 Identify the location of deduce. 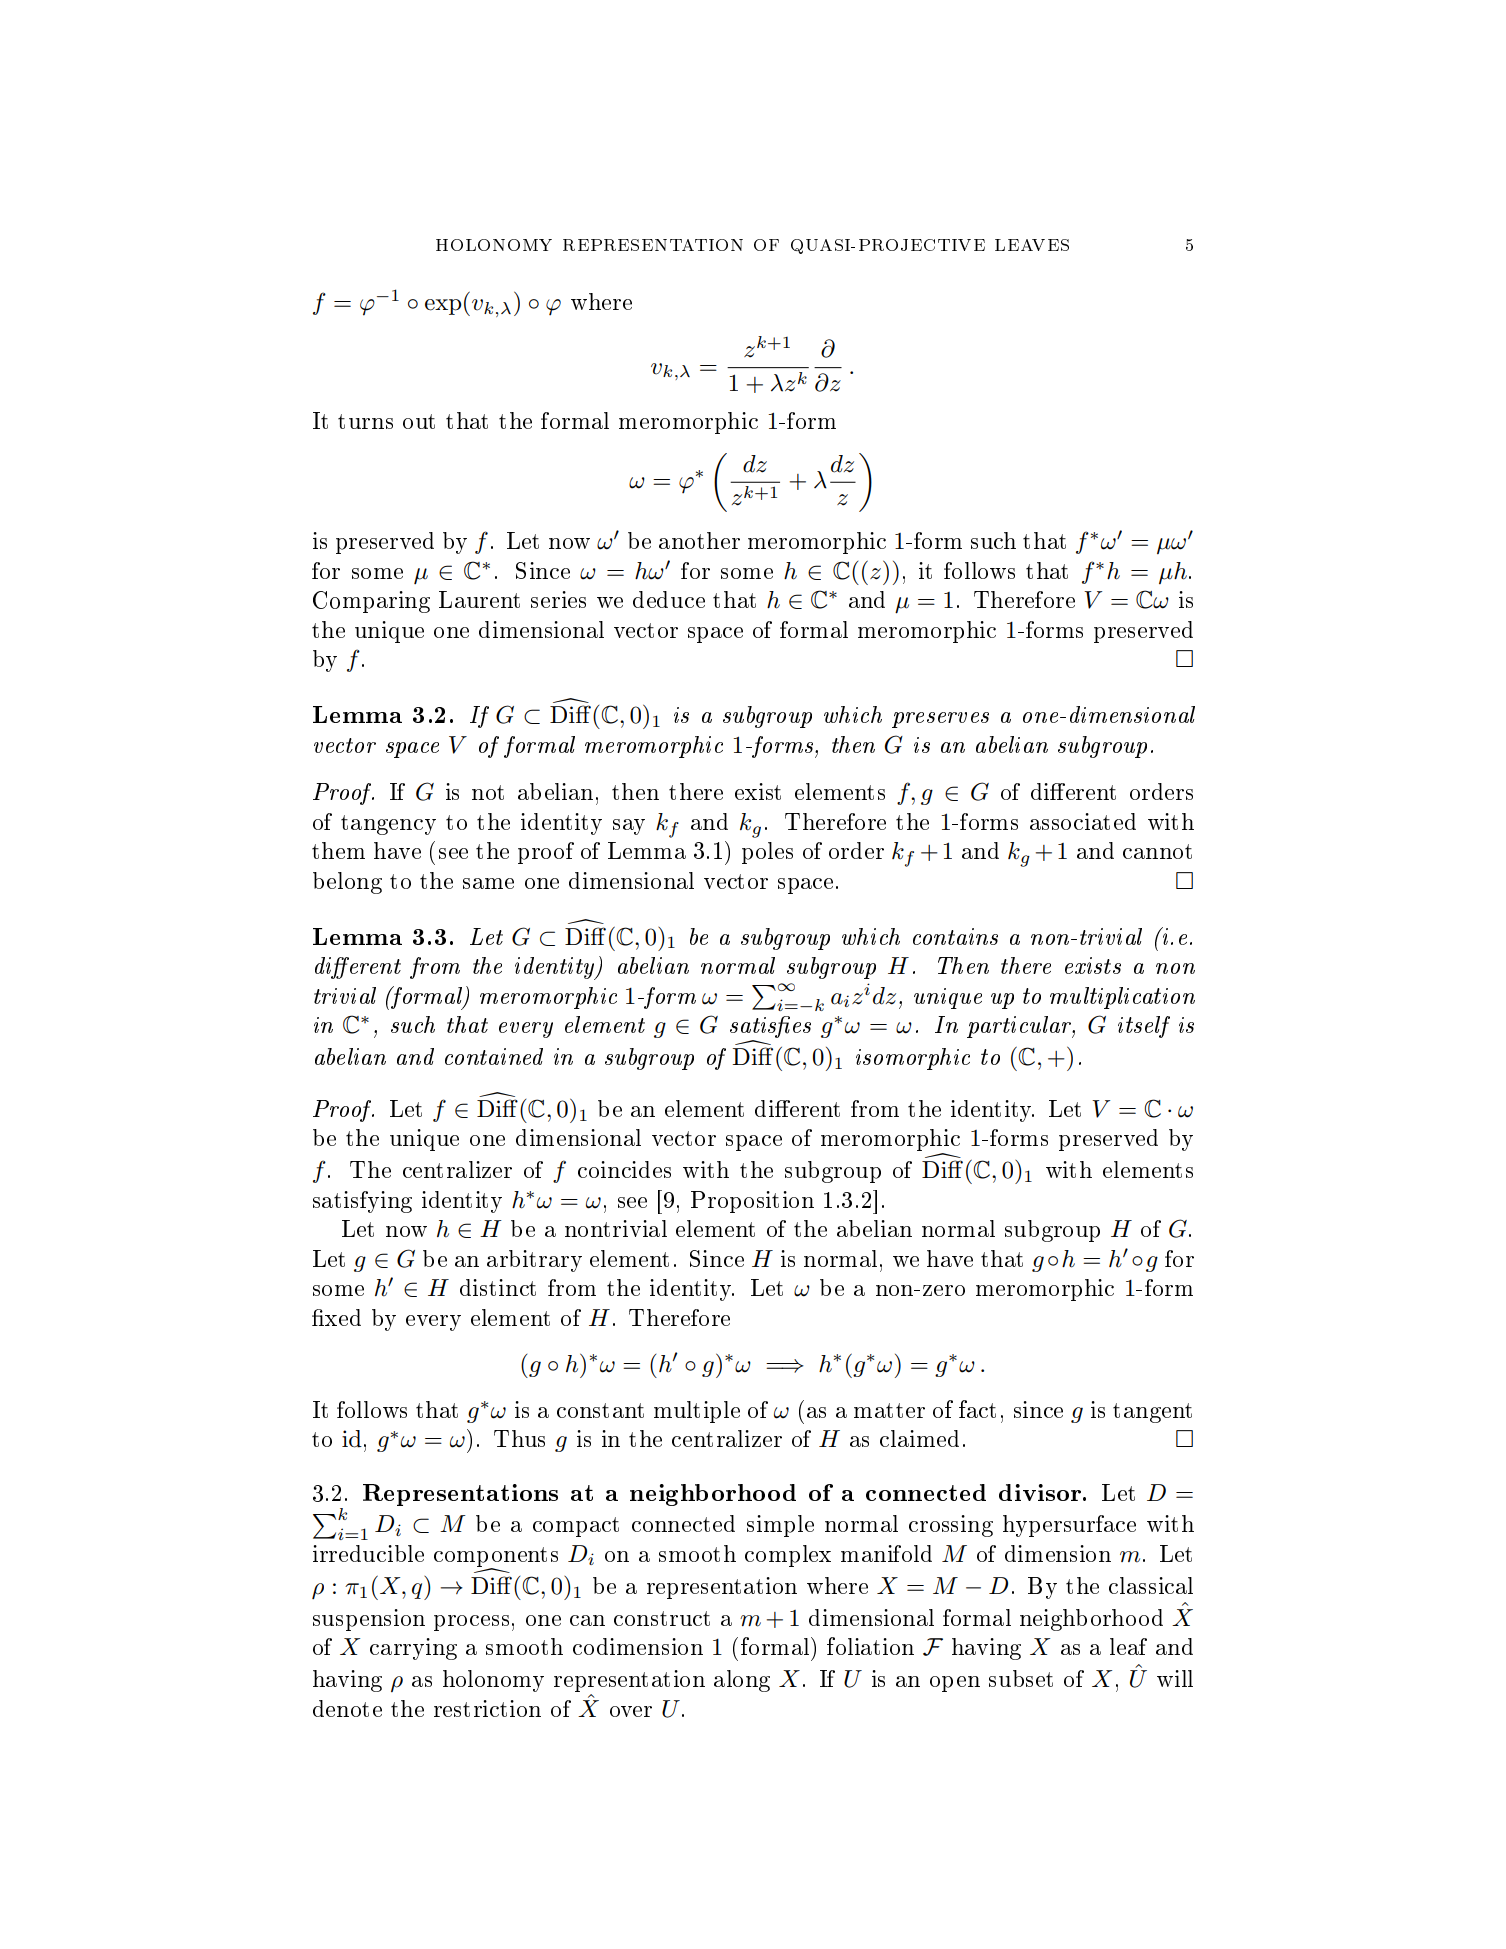
(669, 599).
